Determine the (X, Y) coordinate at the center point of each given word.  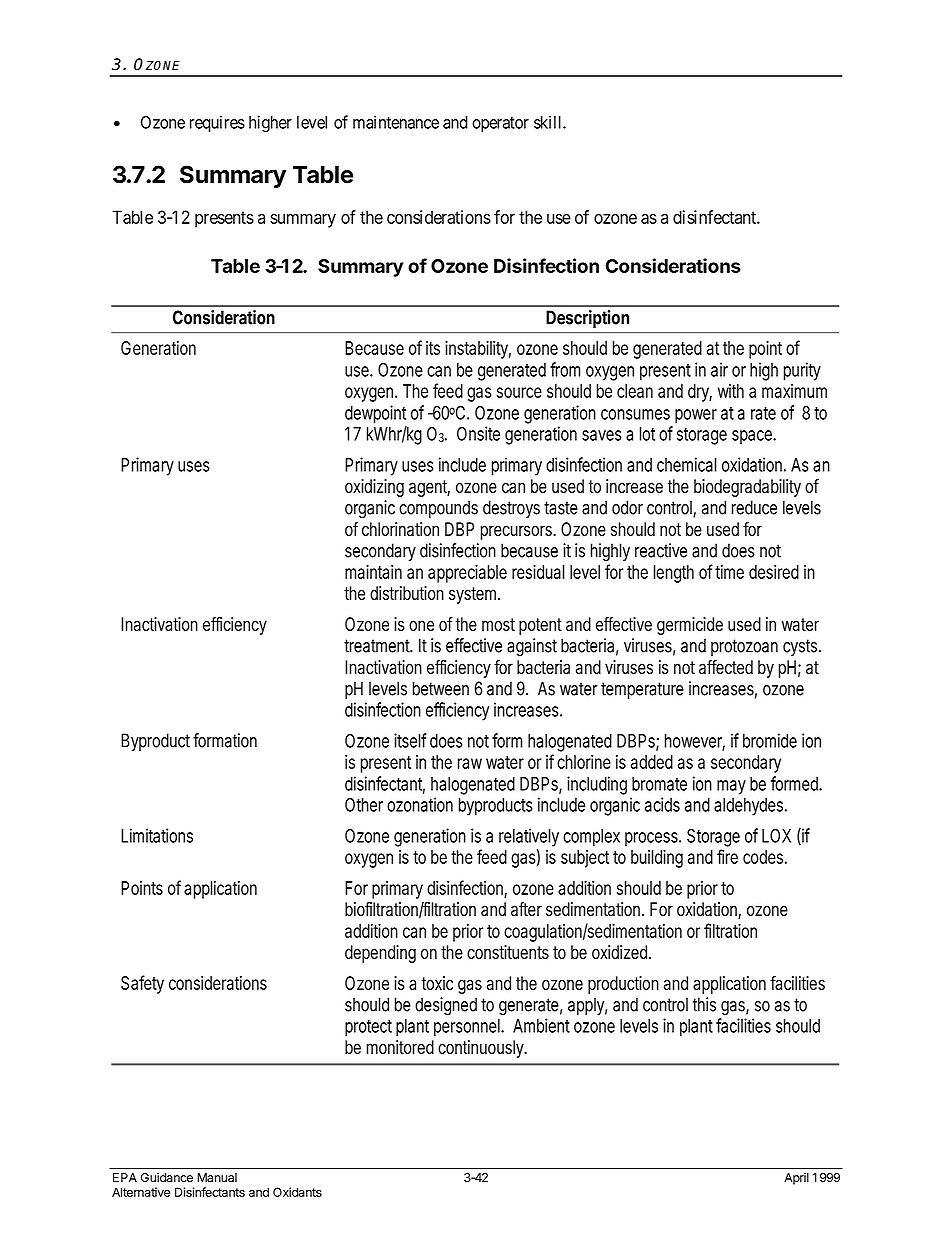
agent (429, 488)
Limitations (157, 835)
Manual (217, 1178)
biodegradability (747, 488)
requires (217, 123)
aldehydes (750, 807)
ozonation (420, 804)
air (719, 369)
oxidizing (374, 488)
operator (500, 124)
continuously (482, 1049)
